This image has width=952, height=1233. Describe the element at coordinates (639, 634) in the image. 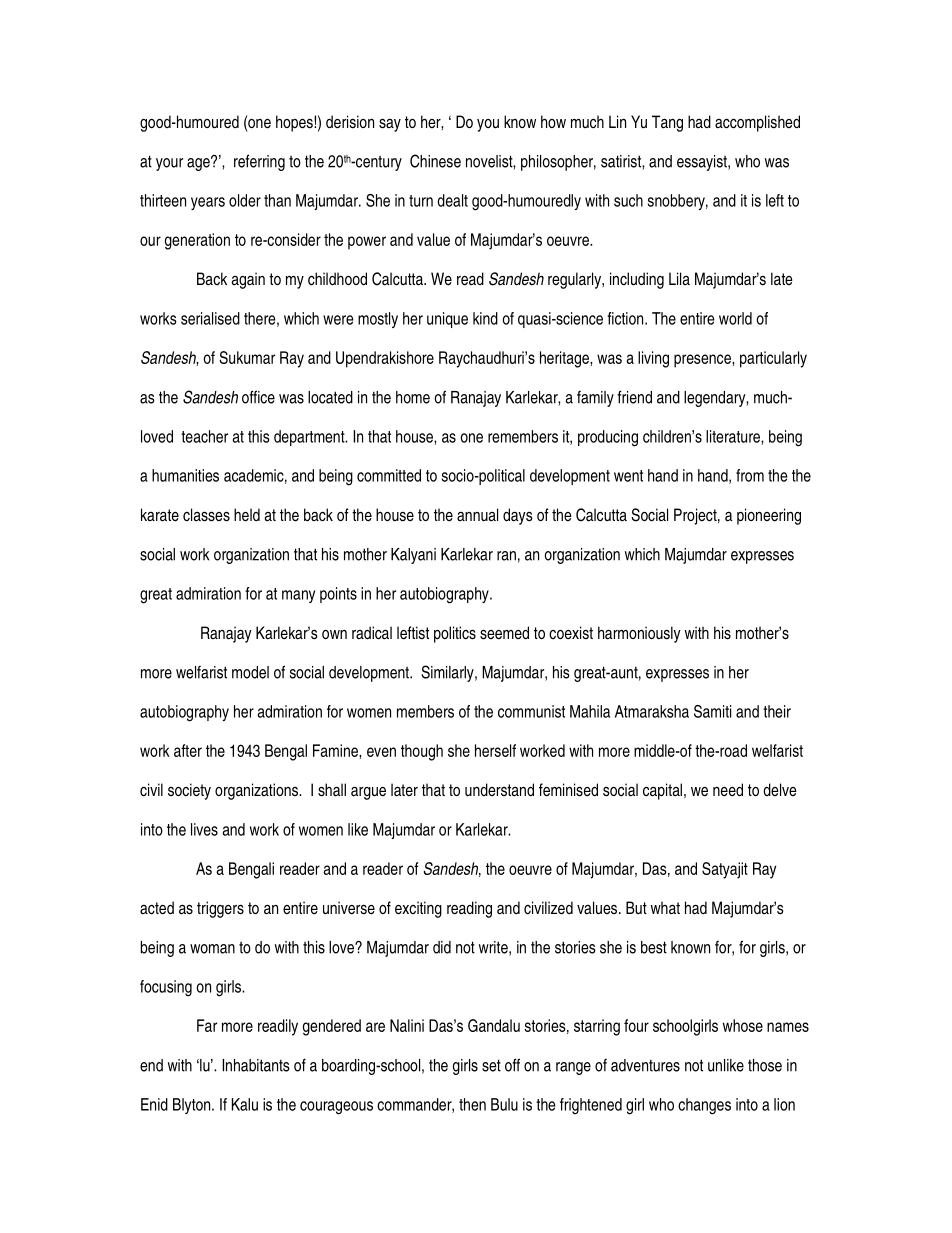

I see `harmoniously` at that location.
